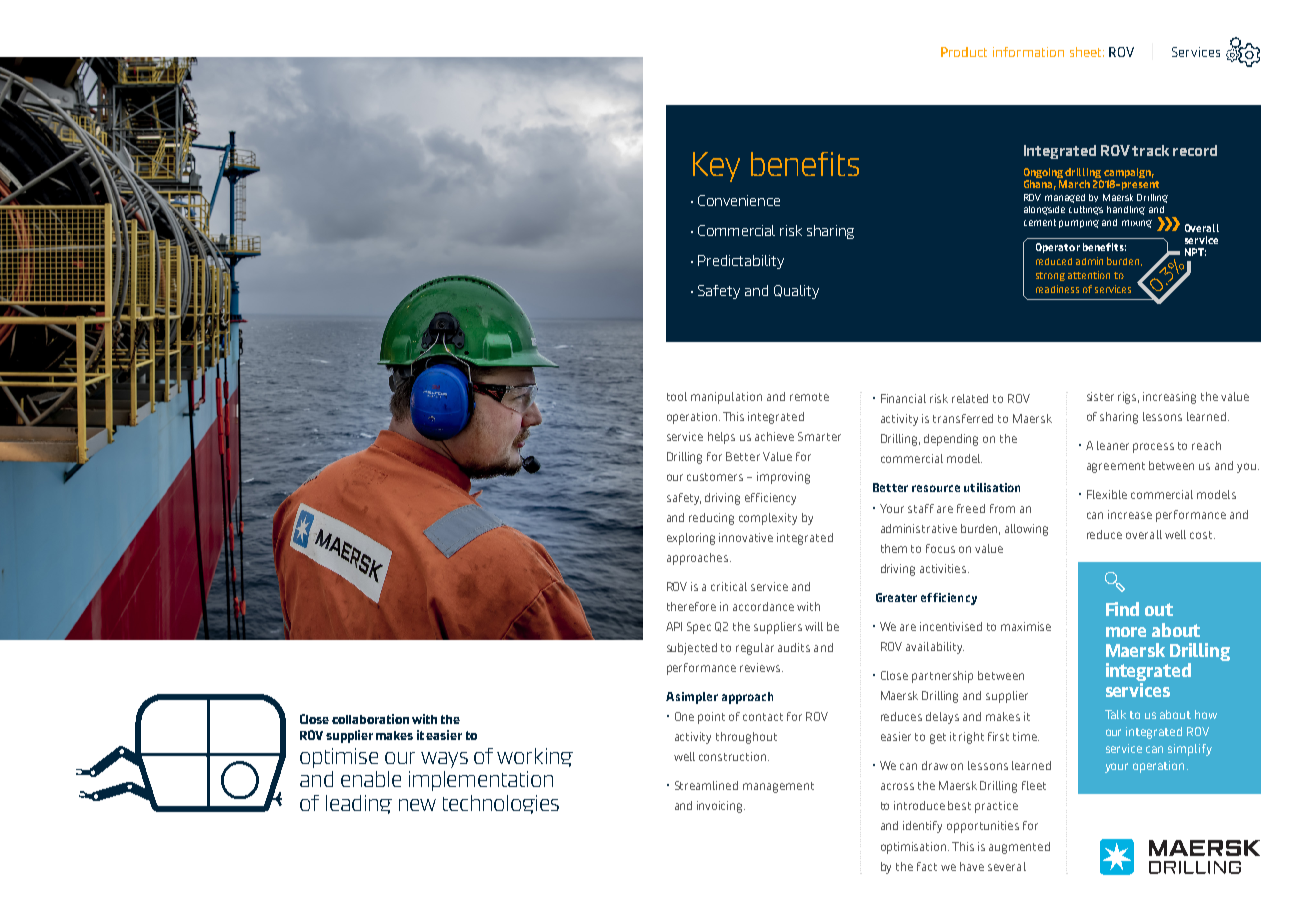  Describe the element at coordinates (755, 649) in the document. I see `regular` at that location.
